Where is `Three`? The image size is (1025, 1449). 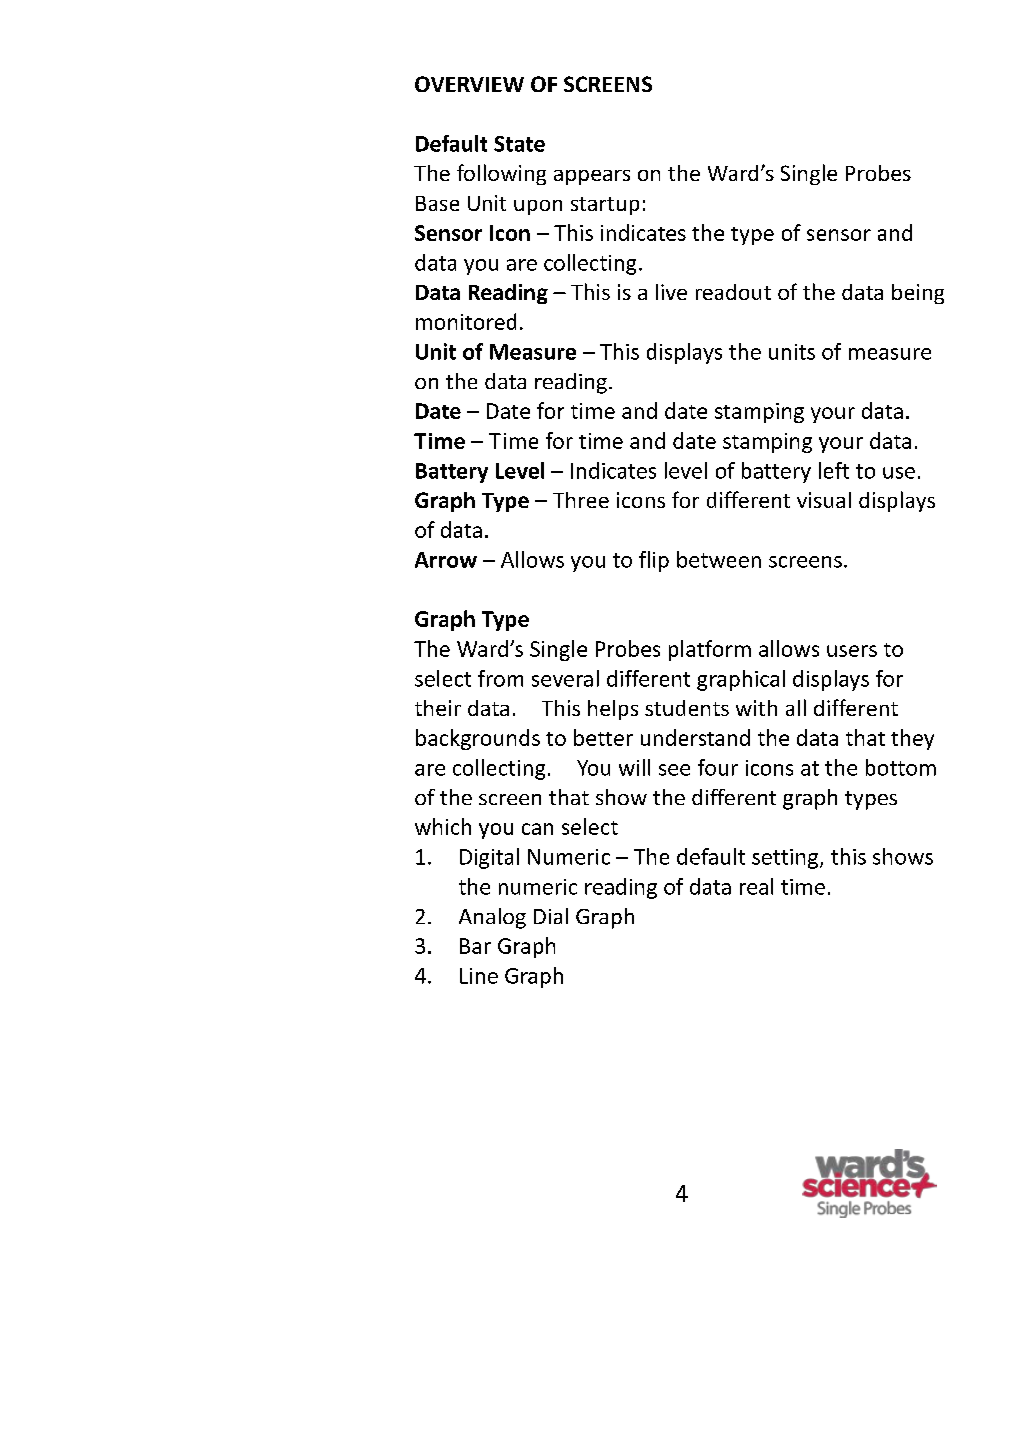 Three is located at coordinates (581, 500).
